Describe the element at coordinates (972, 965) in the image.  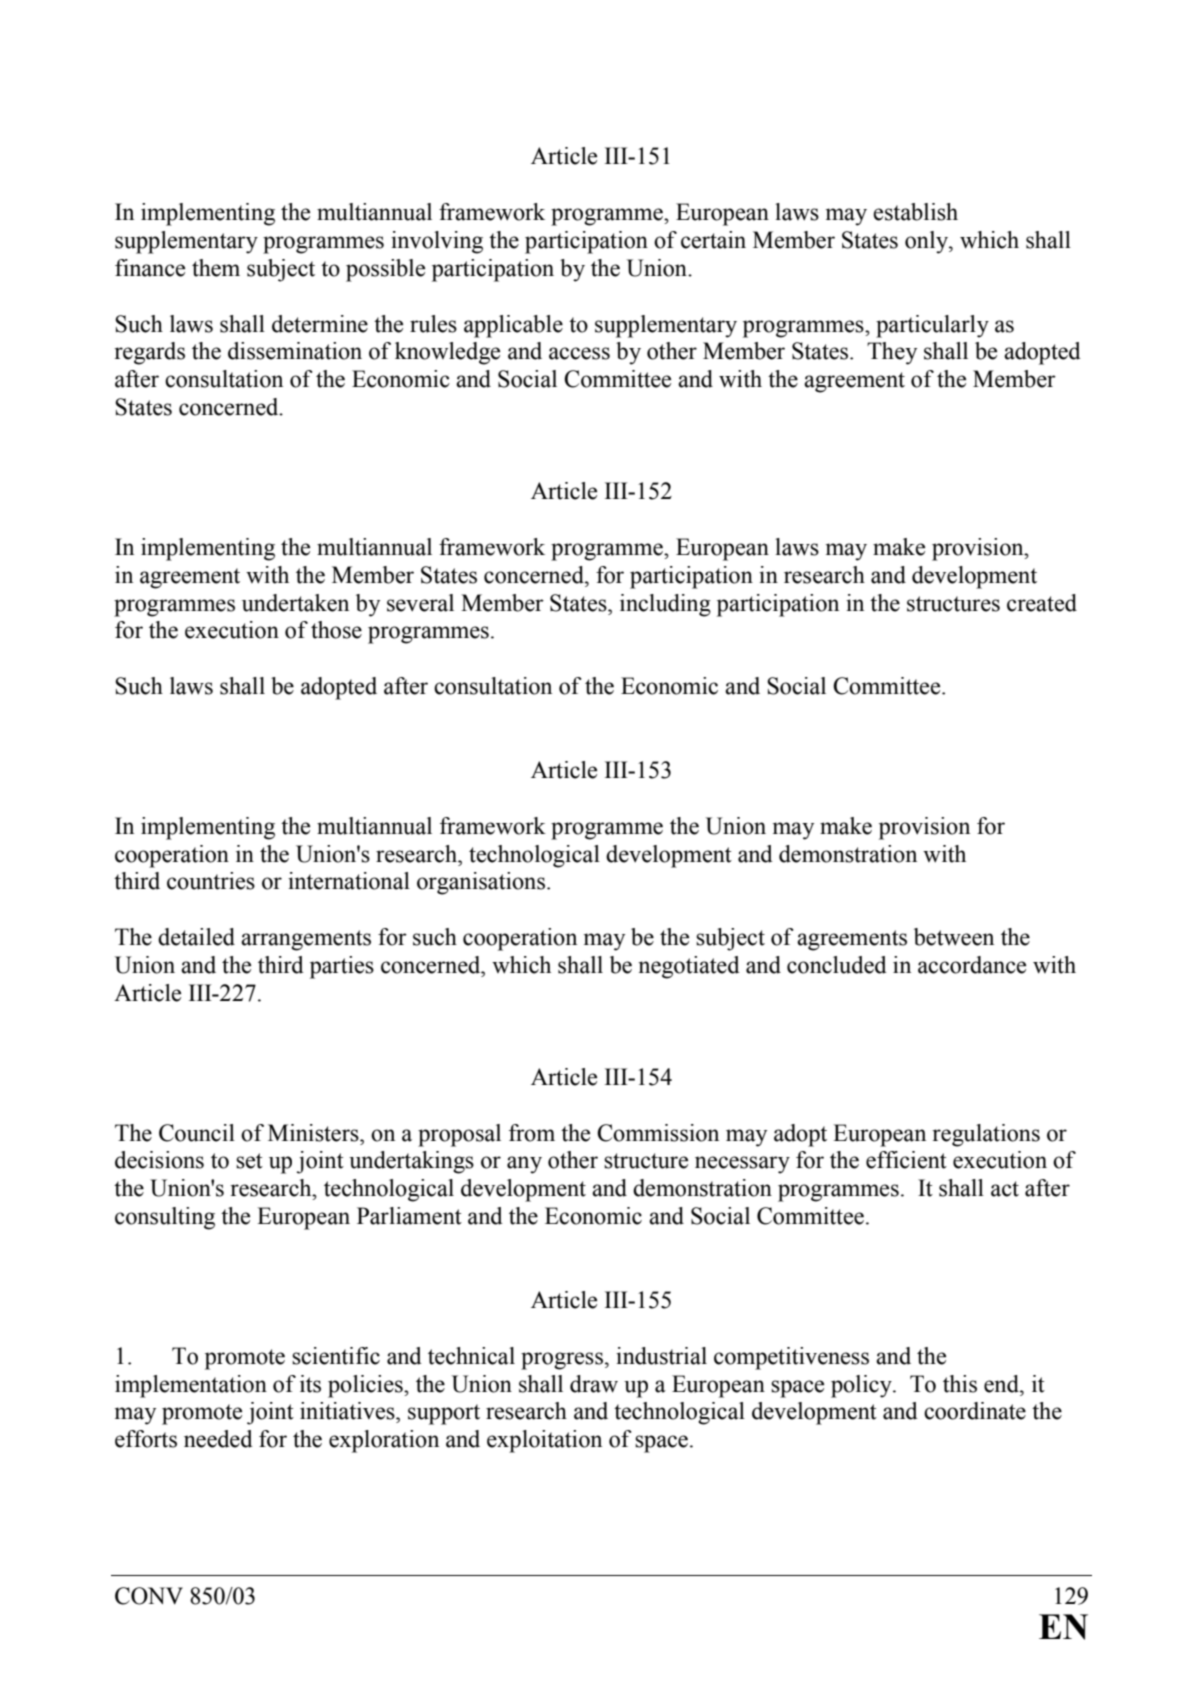
I see `accordance` at that location.
